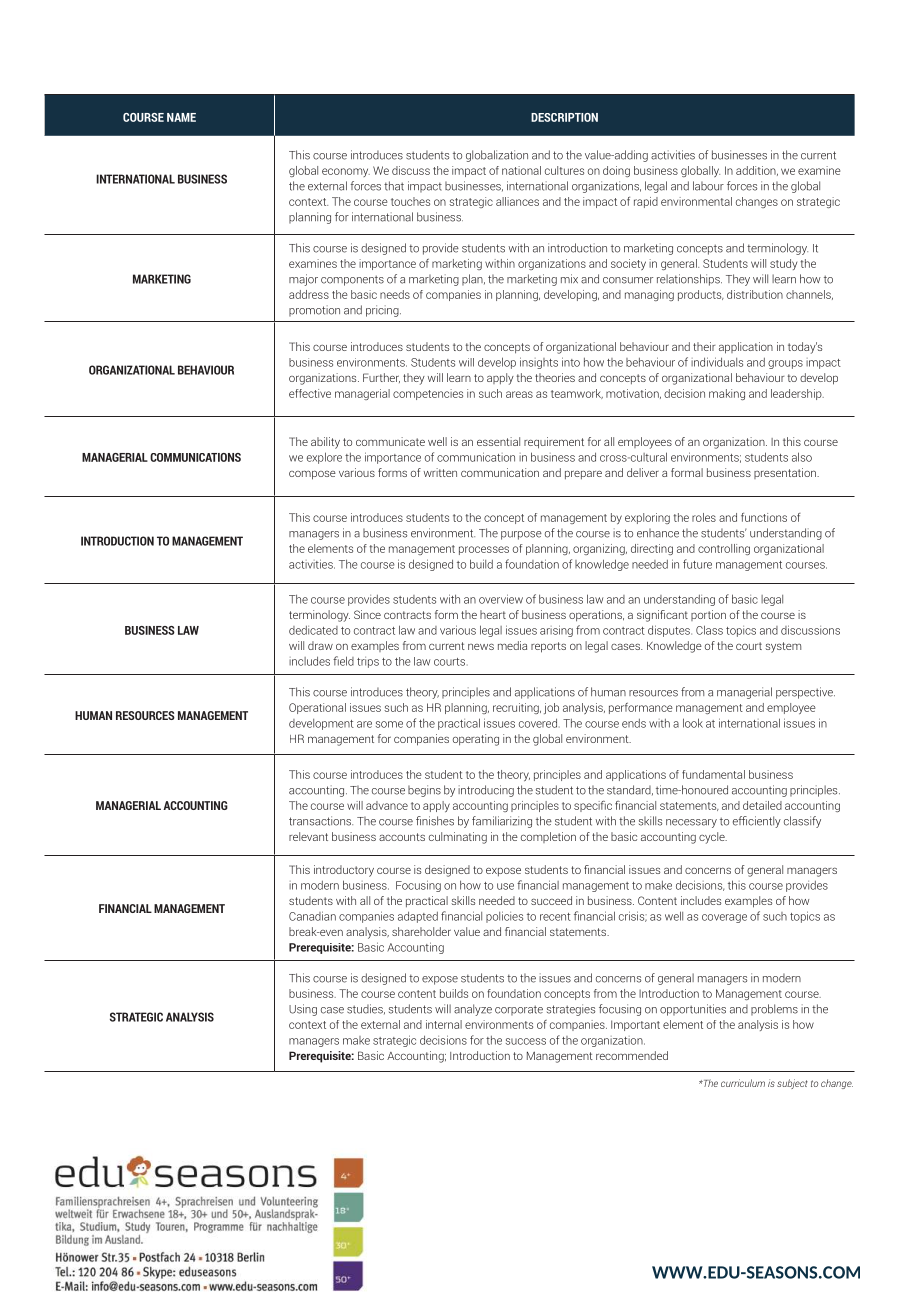 This screenshot has width=924, height=1308. Describe the element at coordinates (786, 473) in the screenshot. I see `presentation` at that location.
